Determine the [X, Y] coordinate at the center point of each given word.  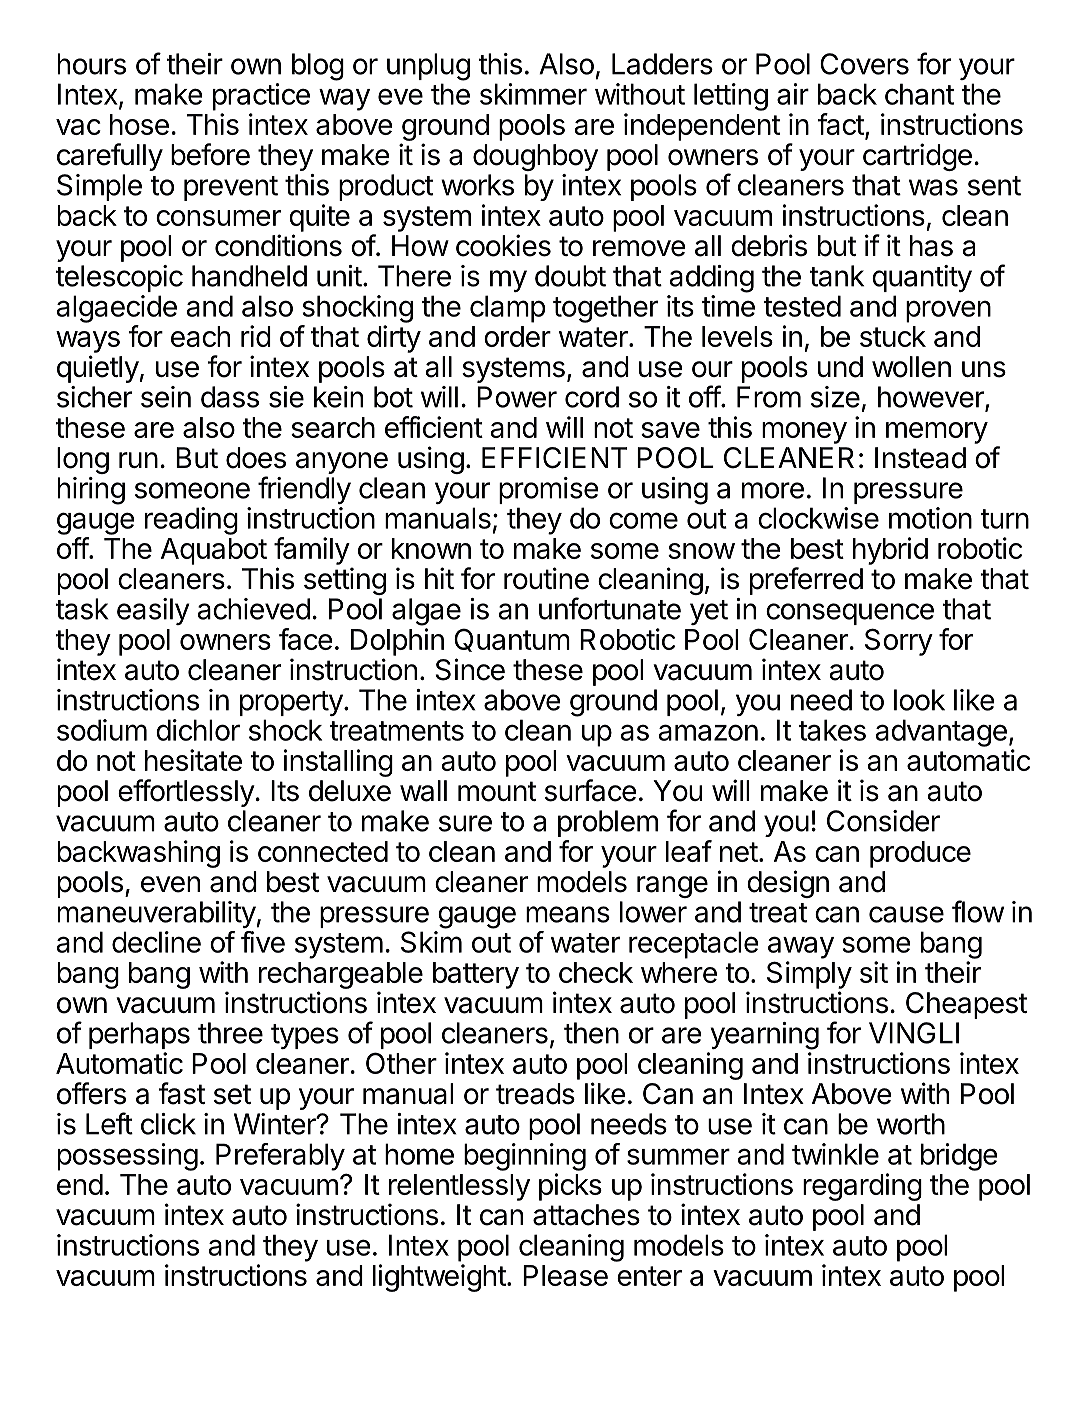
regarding [862, 1187]
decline [156, 942]
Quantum [512, 640]
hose [139, 124]
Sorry [899, 642]
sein [166, 397]
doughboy [535, 157]
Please [565, 1275]
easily [153, 611]
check [596, 972]
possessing [128, 1157]
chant [919, 94]
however [932, 398]
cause [906, 914]
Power [517, 397]
